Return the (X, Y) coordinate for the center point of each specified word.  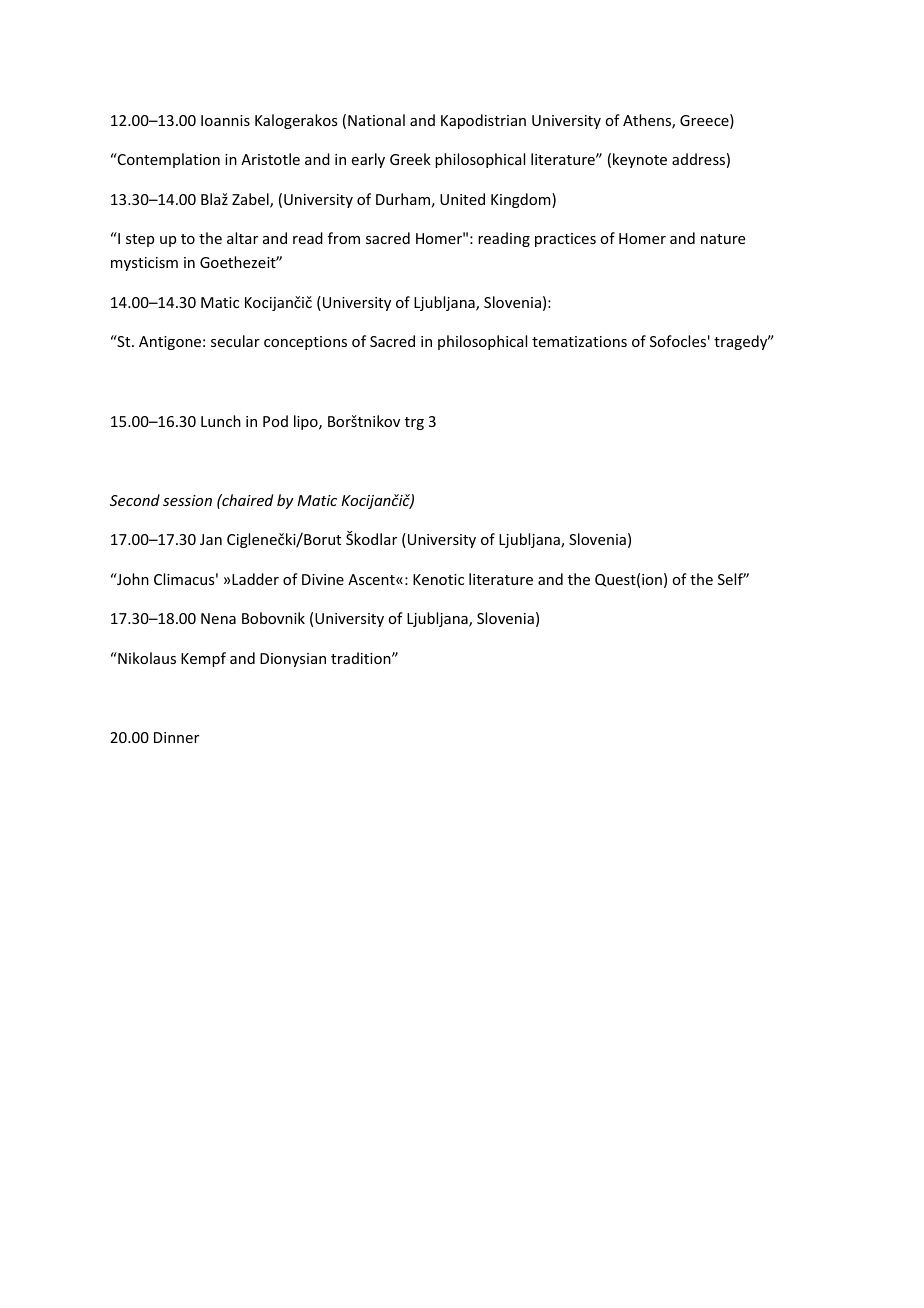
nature (723, 239)
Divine (323, 579)
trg (414, 423)
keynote (640, 160)
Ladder (255, 579)
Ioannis (225, 120)
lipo (307, 422)
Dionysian (293, 660)
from (344, 238)
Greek (410, 159)
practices (565, 240)
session (187, 500)
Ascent (372, 579)
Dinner (176, 737)
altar (242, 238)
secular (235, 341)
